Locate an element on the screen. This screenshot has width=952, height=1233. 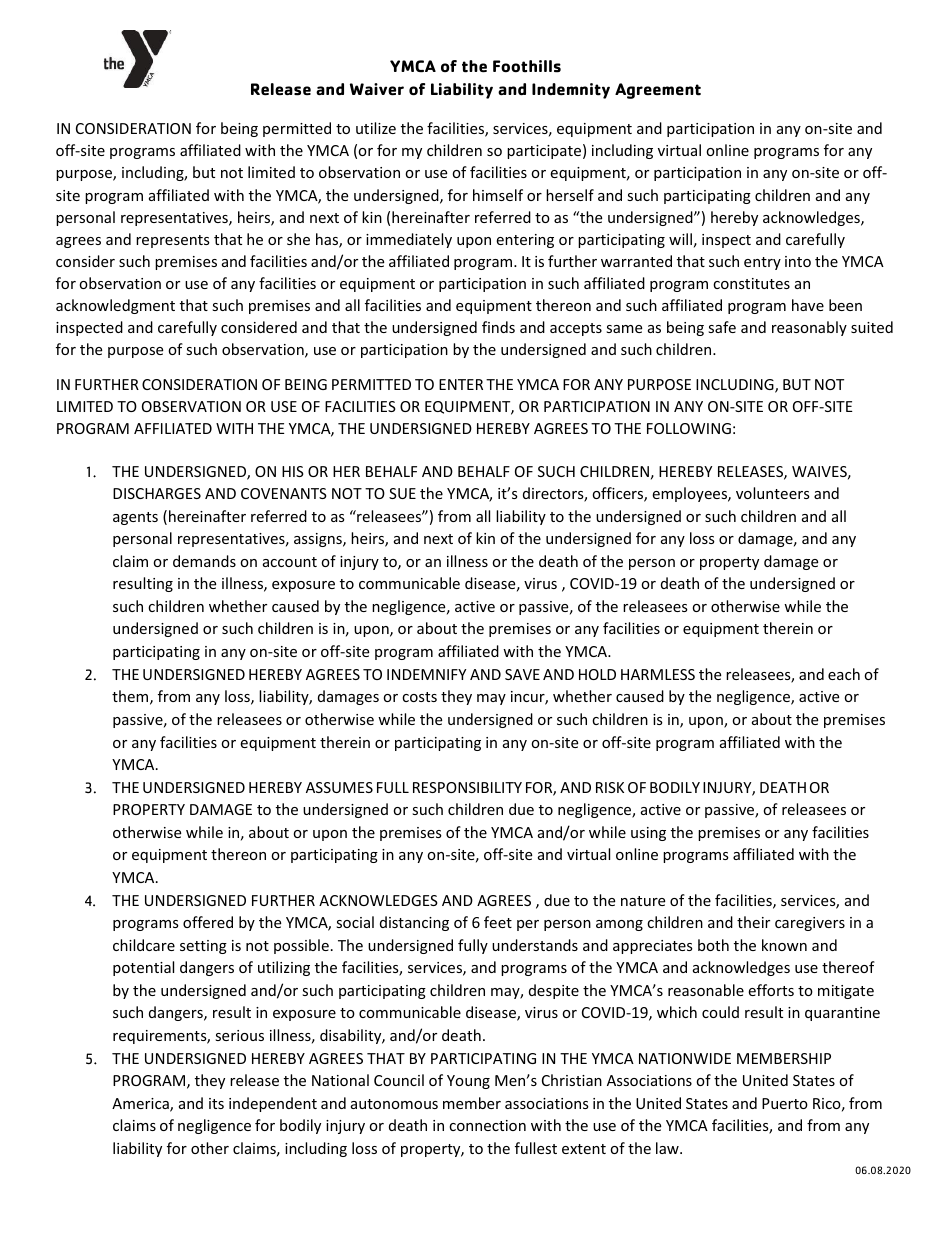
connection is located at coordinates (487, 1125).
